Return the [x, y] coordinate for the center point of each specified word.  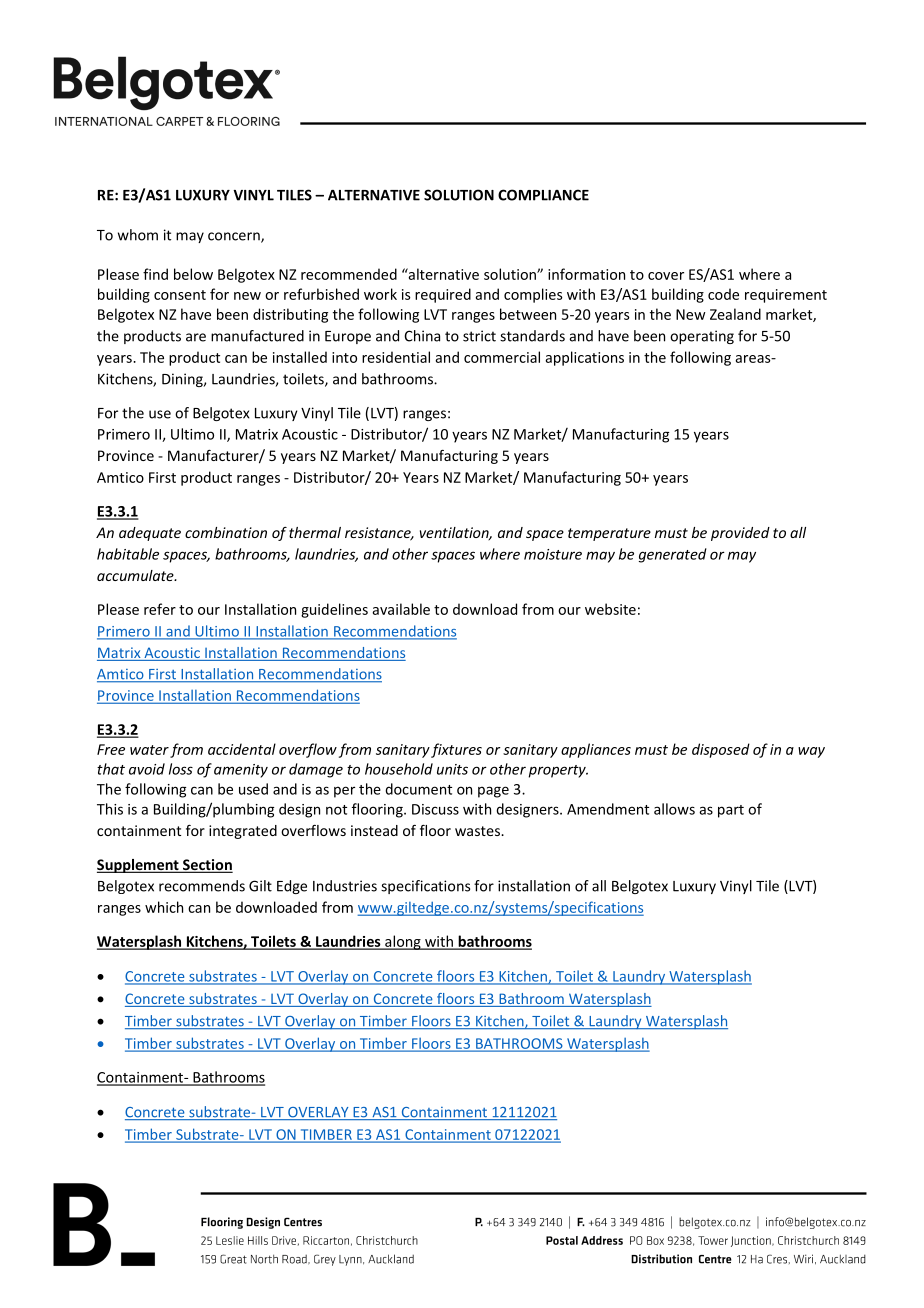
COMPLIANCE [543, 195]
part [731, 811]
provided [740, 534]
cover [666, 276]
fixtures [456, 750]
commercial [502, 357]
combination [226, 532]
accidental [242, 749]
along [403, 942]
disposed [721, 750]
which [164, 907]
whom [138, 235]
